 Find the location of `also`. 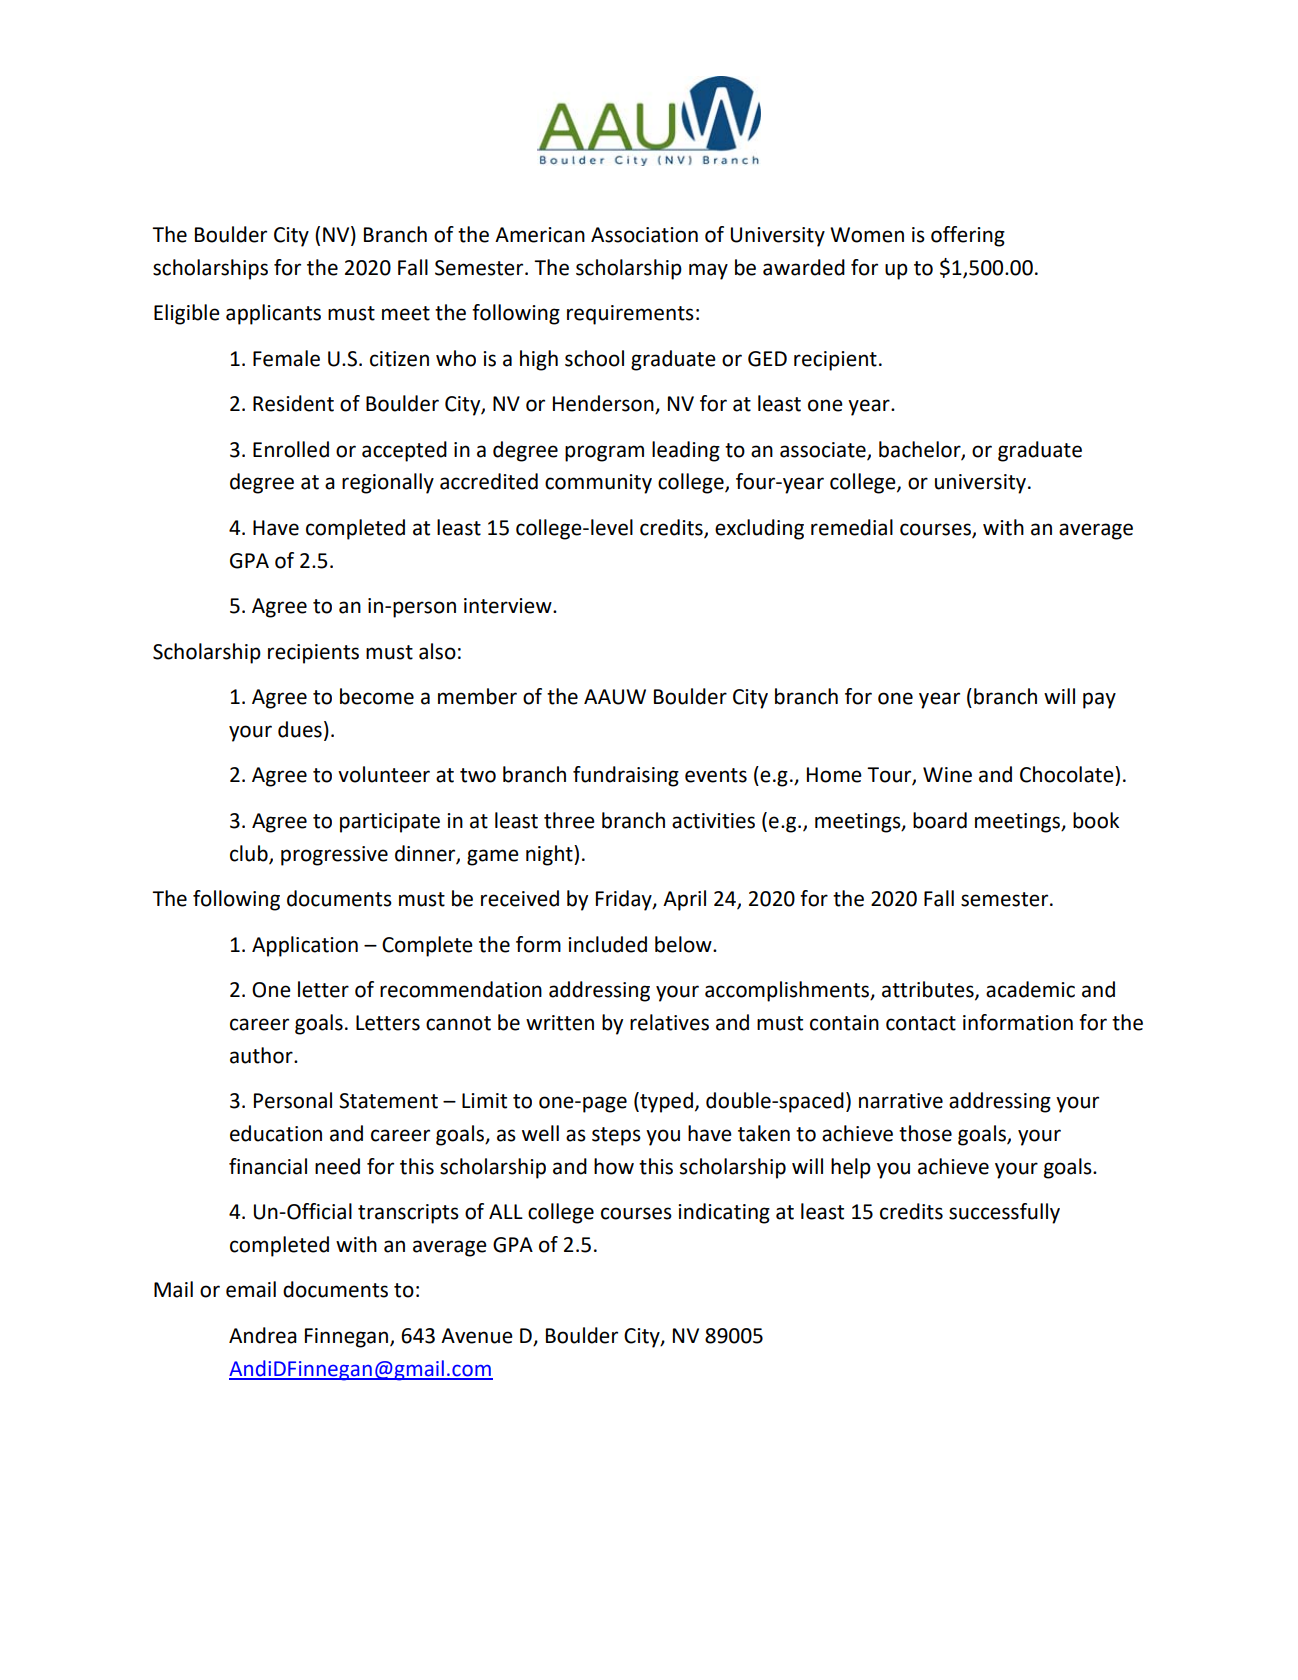

also is located at coordinates (437, 651).
